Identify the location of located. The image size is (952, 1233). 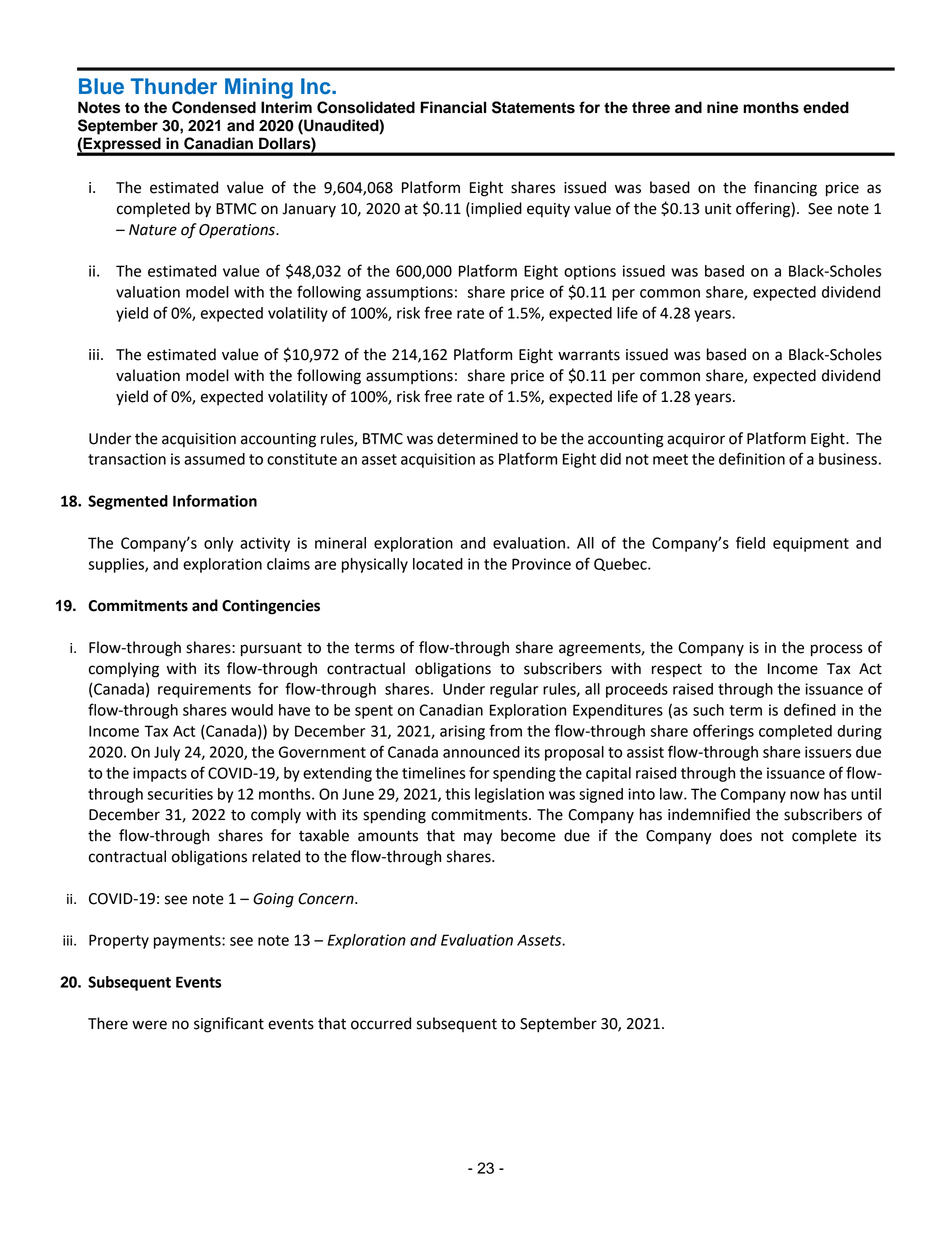
(438, 564).
